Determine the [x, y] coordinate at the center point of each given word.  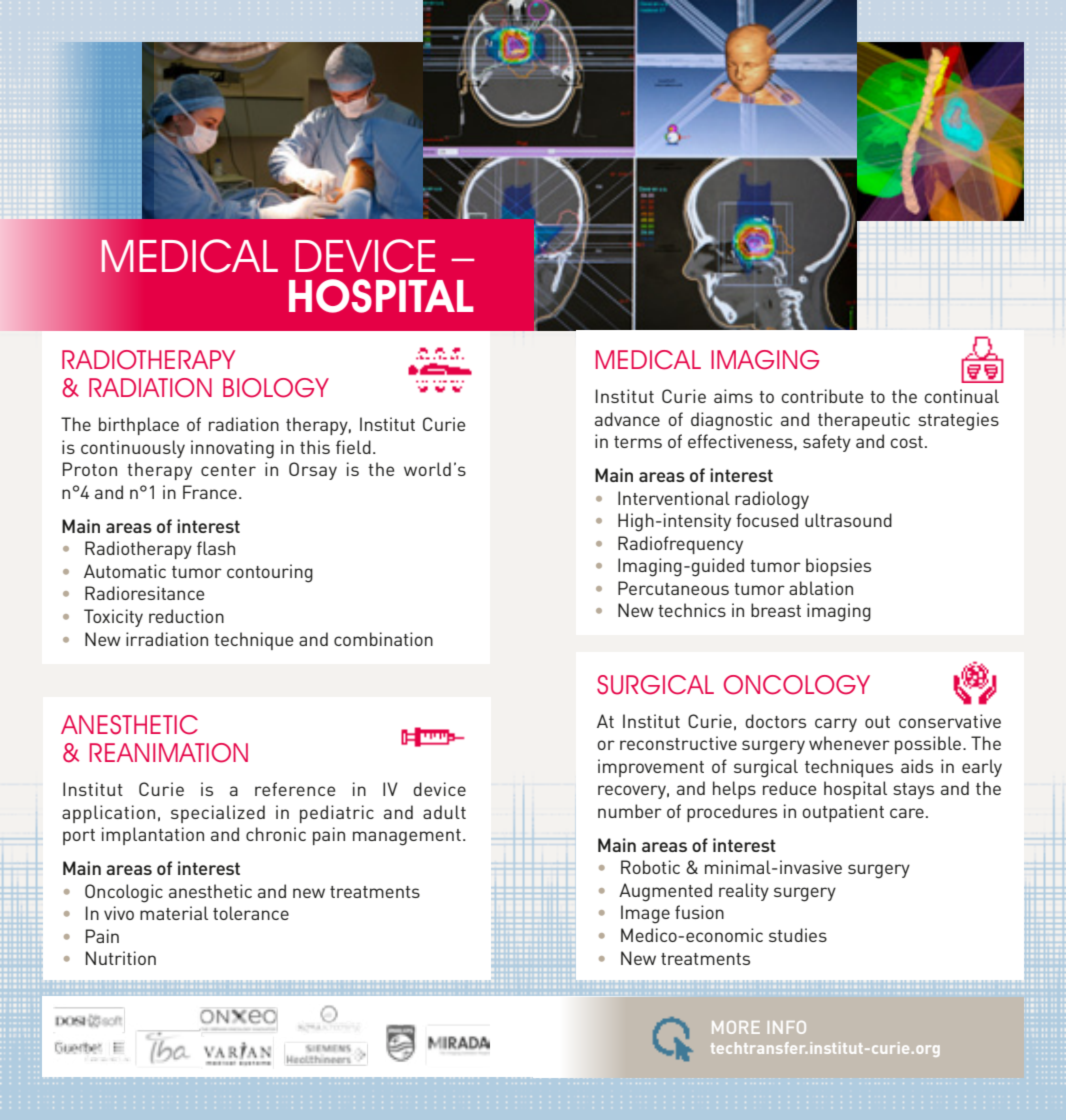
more [736, 1027]
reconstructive [678, 743]
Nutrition [121, 958]
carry [836, 725]
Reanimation [169, 753]
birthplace [139, 426]
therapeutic [864, 421]
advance [627, 419]
